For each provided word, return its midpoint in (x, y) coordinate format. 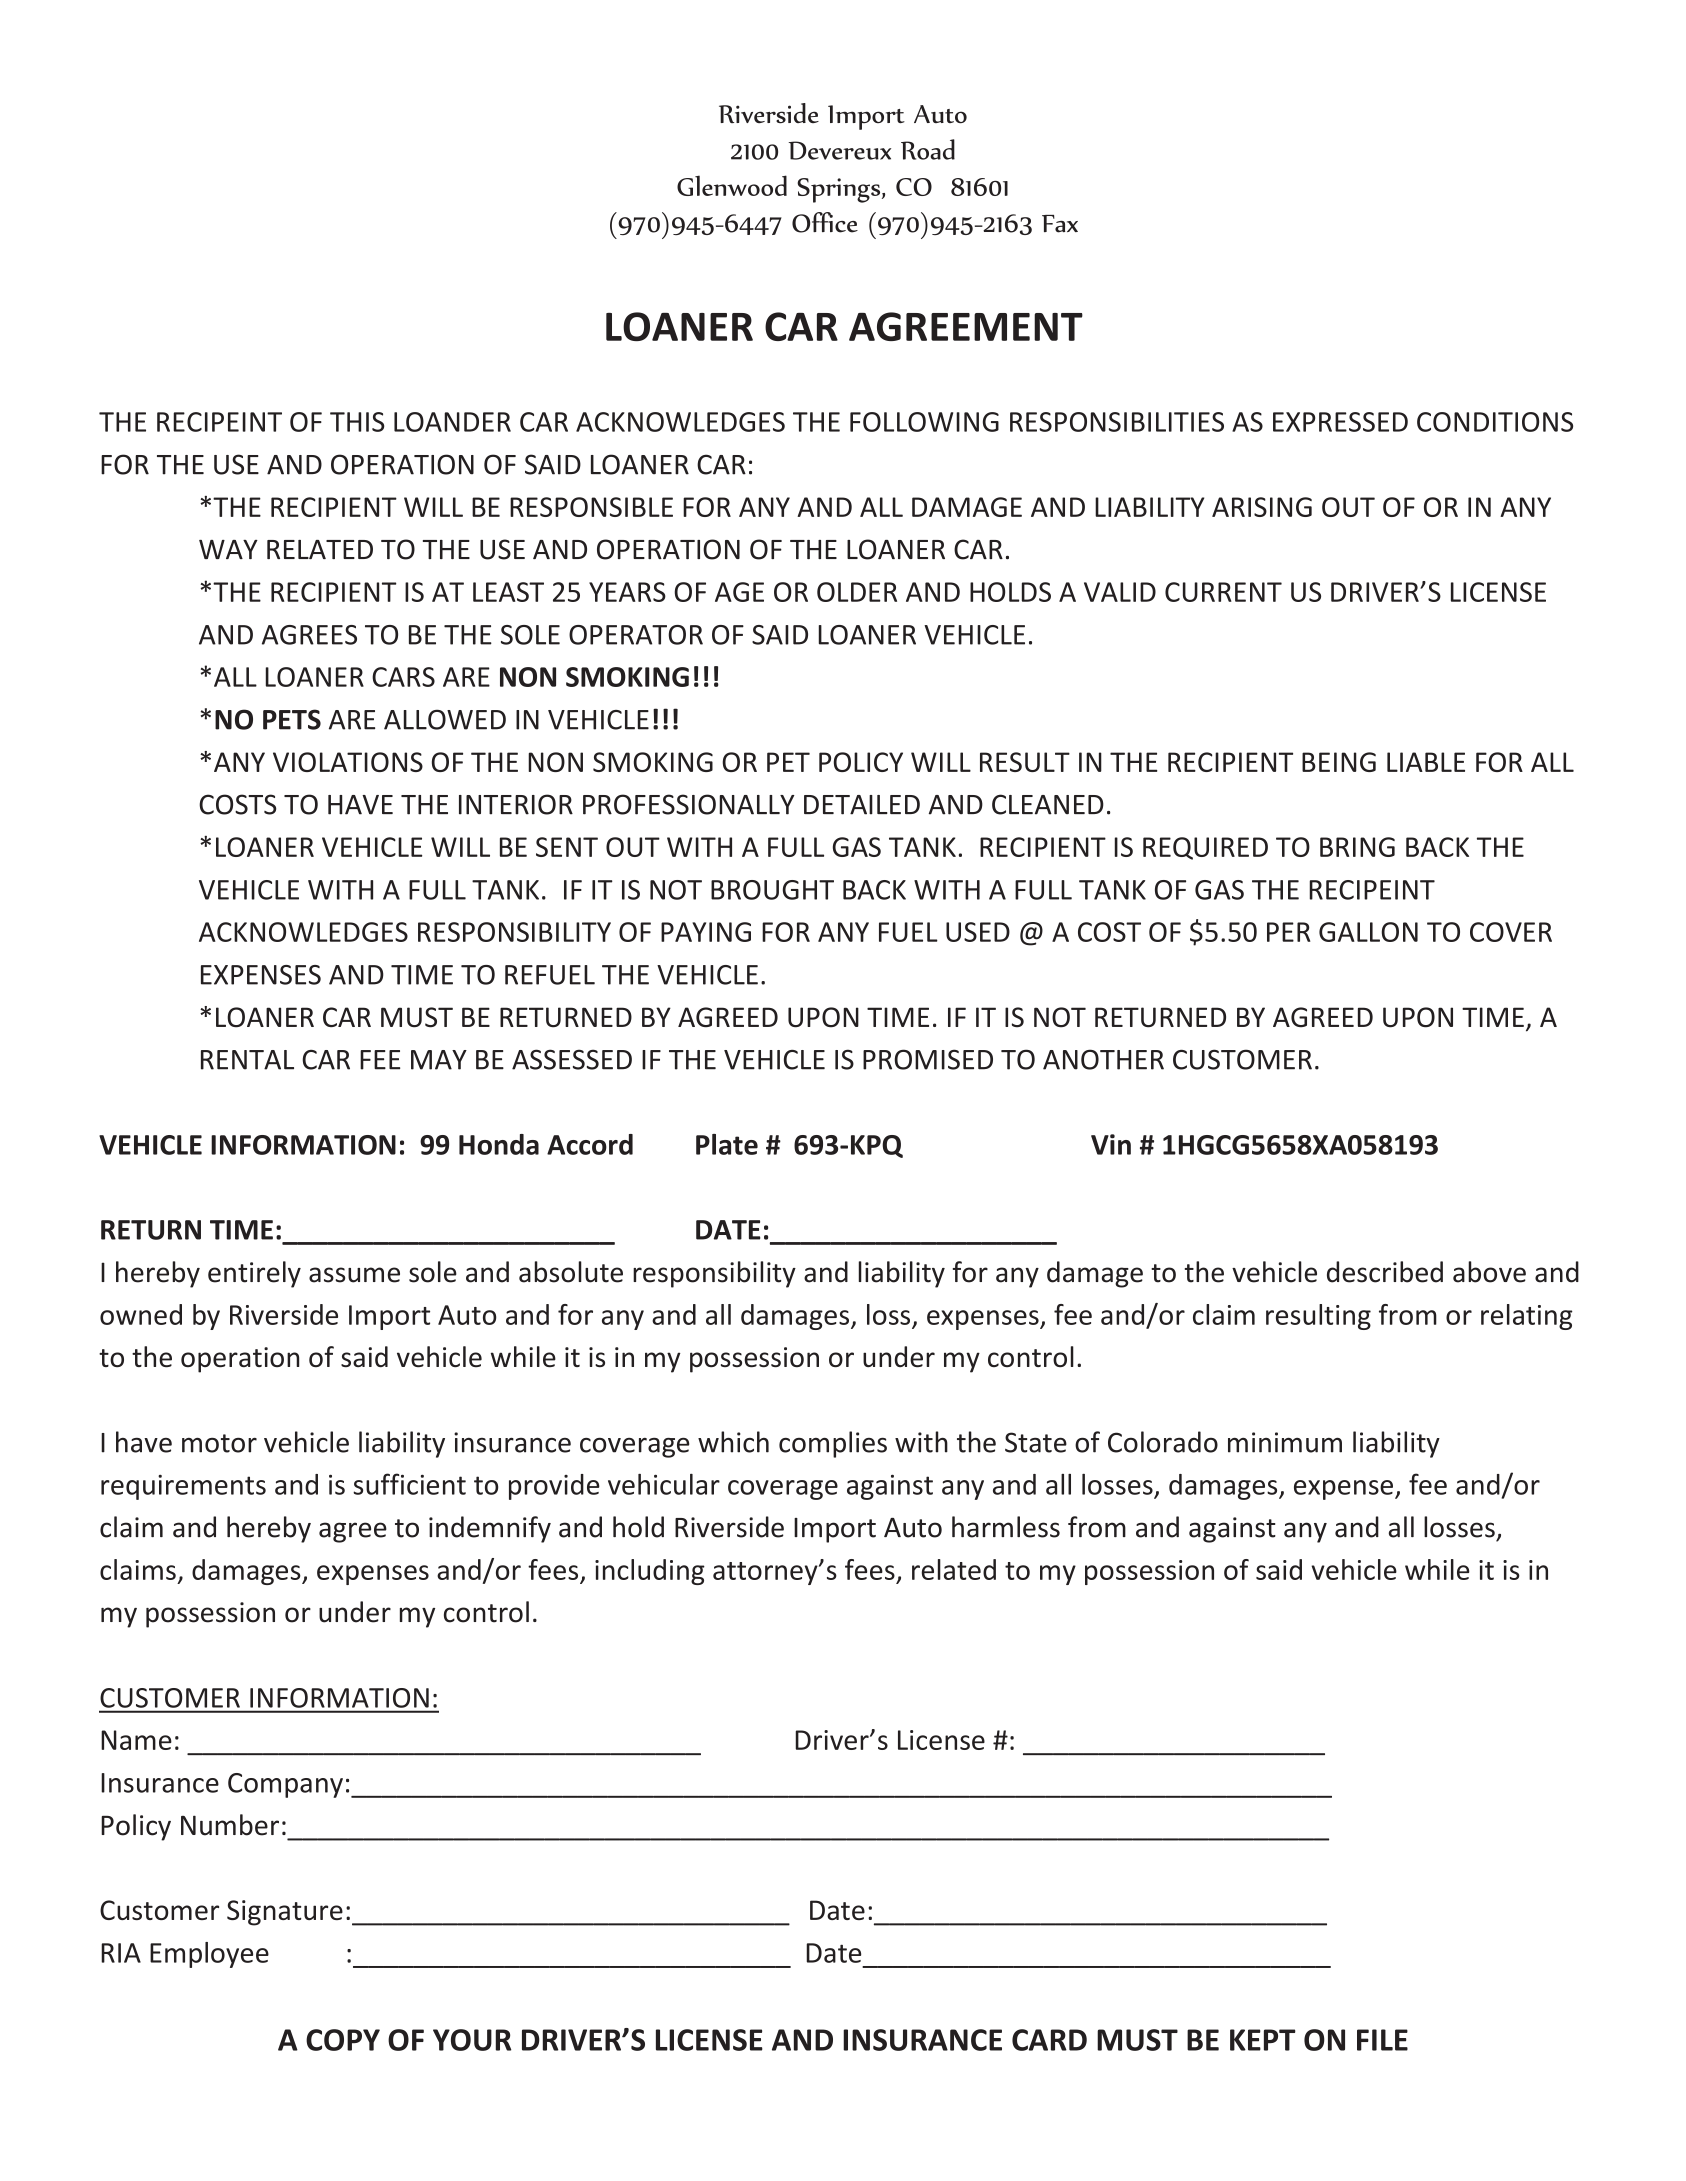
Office (825, 222)
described (1385, 1272)
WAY (228, 549)
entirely (254, 1274)
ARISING (1262, 507)
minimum (1285, 1442)
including (650, 1572)
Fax (1060, 224)
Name (136, 1740)
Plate (727, 1144)
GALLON (1368, 932)
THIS (357, 422)
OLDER (857, 592)
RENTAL (247, 1060)
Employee (209, 1955)
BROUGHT (772, 890)
